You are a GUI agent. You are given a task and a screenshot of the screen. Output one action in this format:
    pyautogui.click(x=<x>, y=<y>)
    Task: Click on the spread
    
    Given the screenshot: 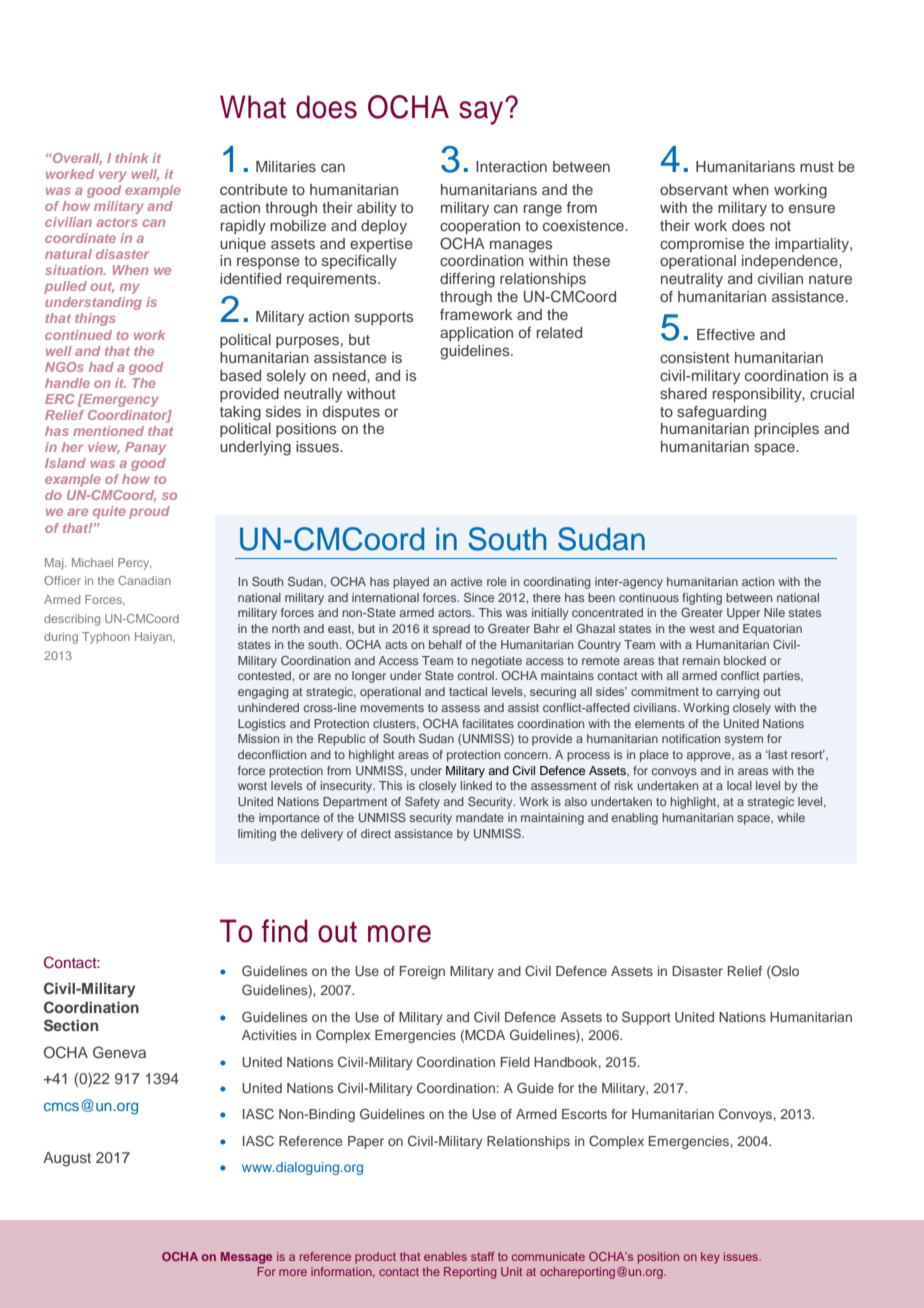 What is the action you would take?
    pyautogui.click(x=451, y=630)
